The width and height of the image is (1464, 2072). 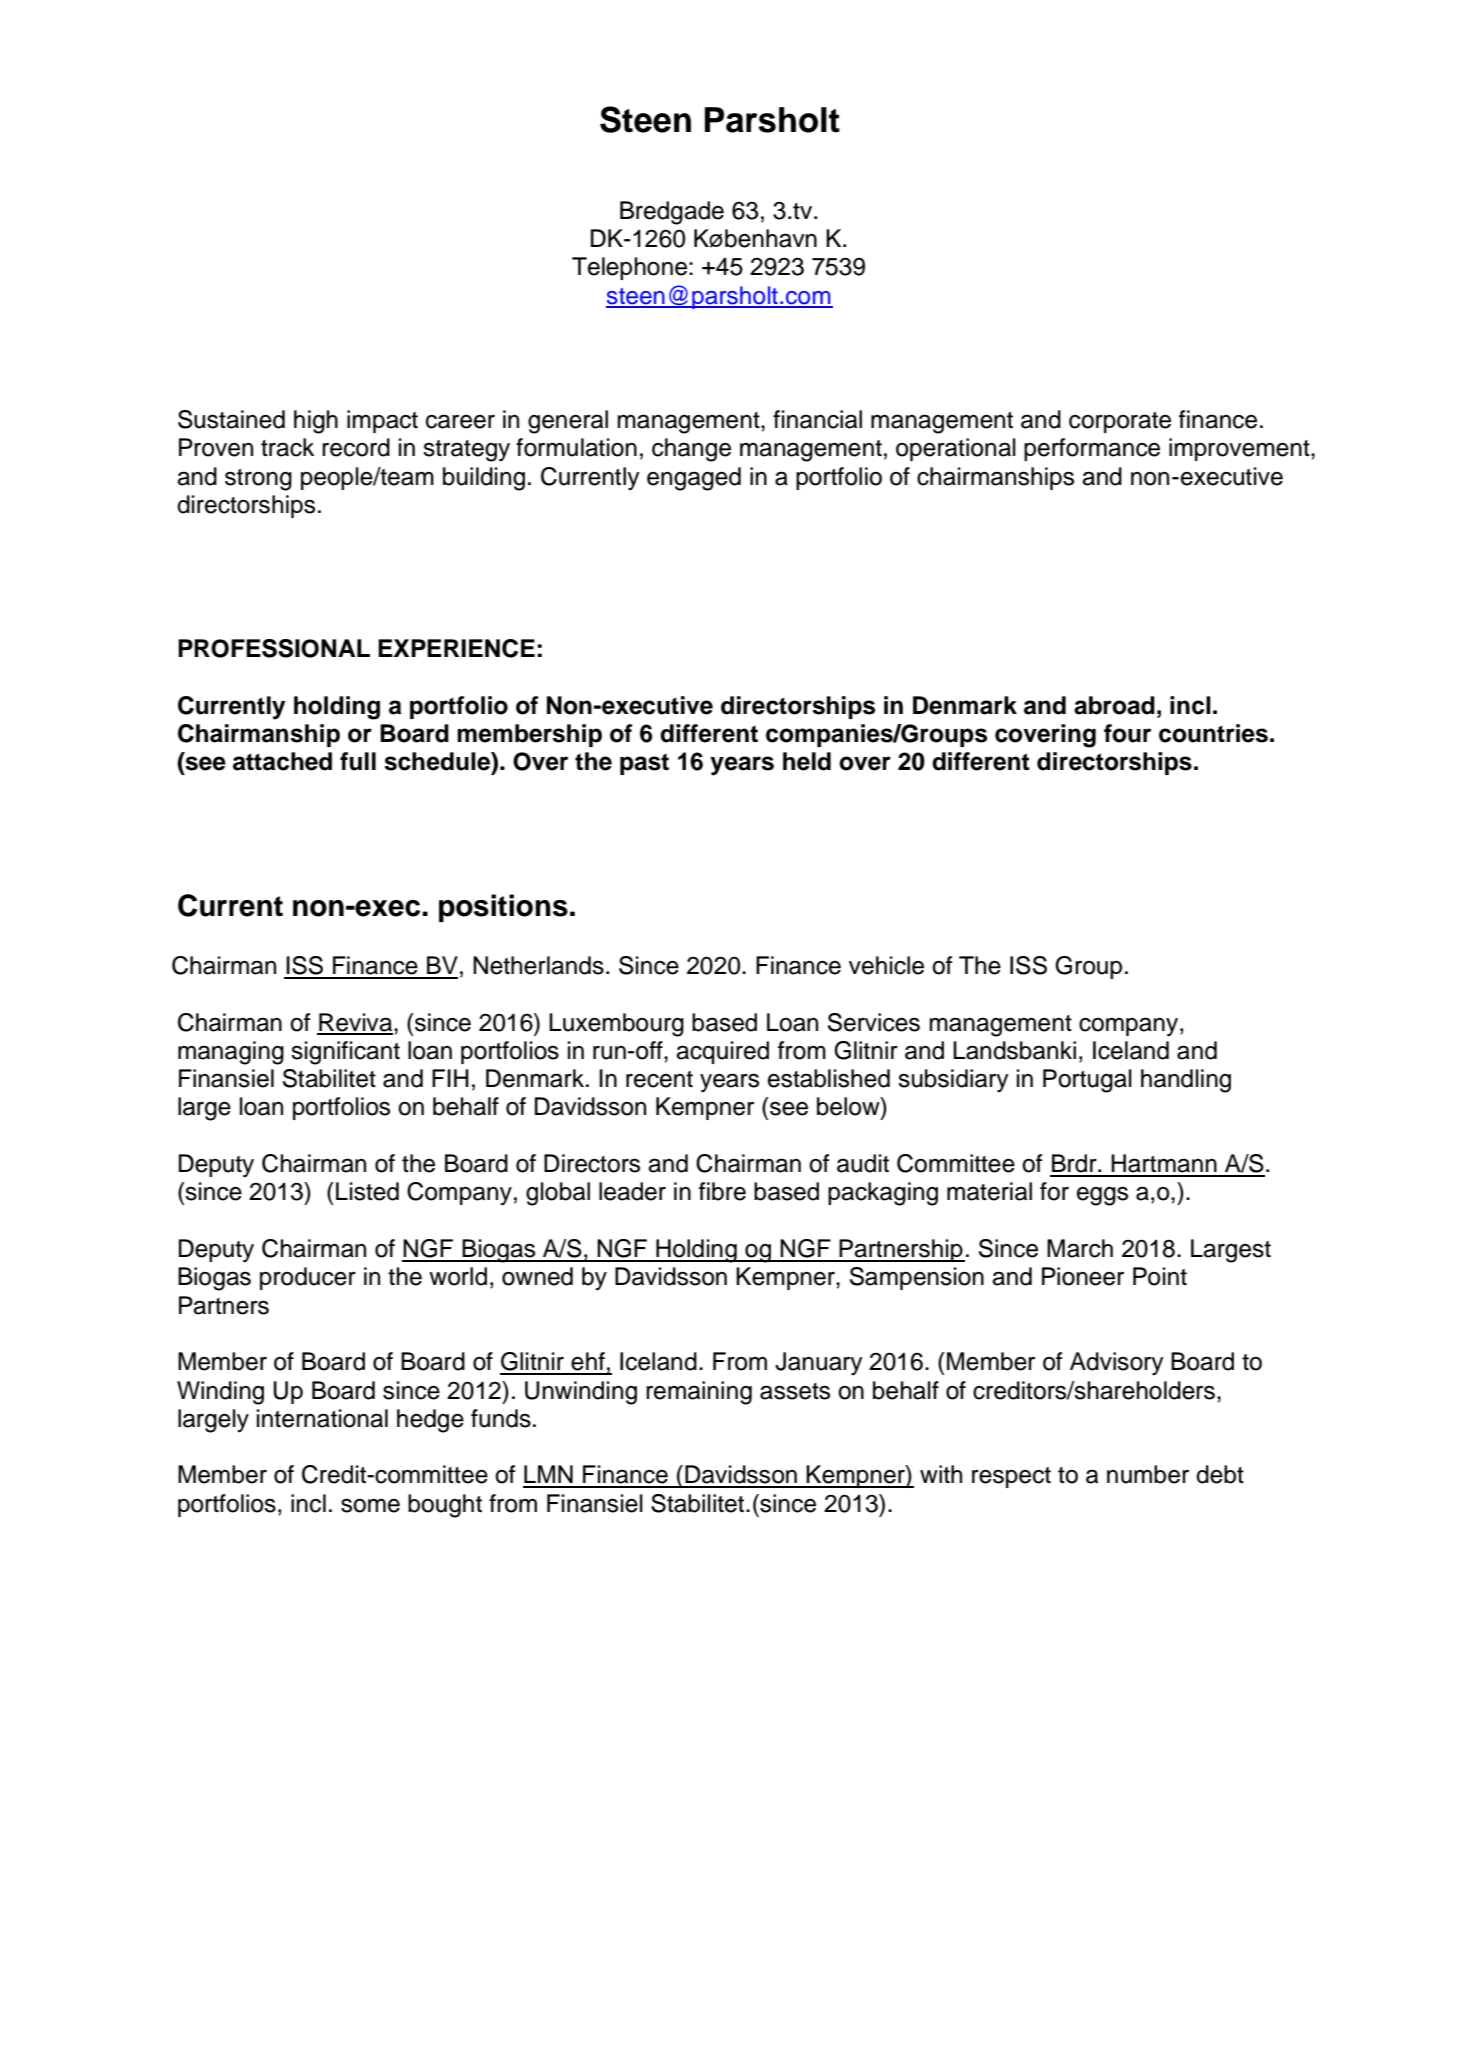 I want to click on PROFESSIONAL, so click(x=274, y=648).
